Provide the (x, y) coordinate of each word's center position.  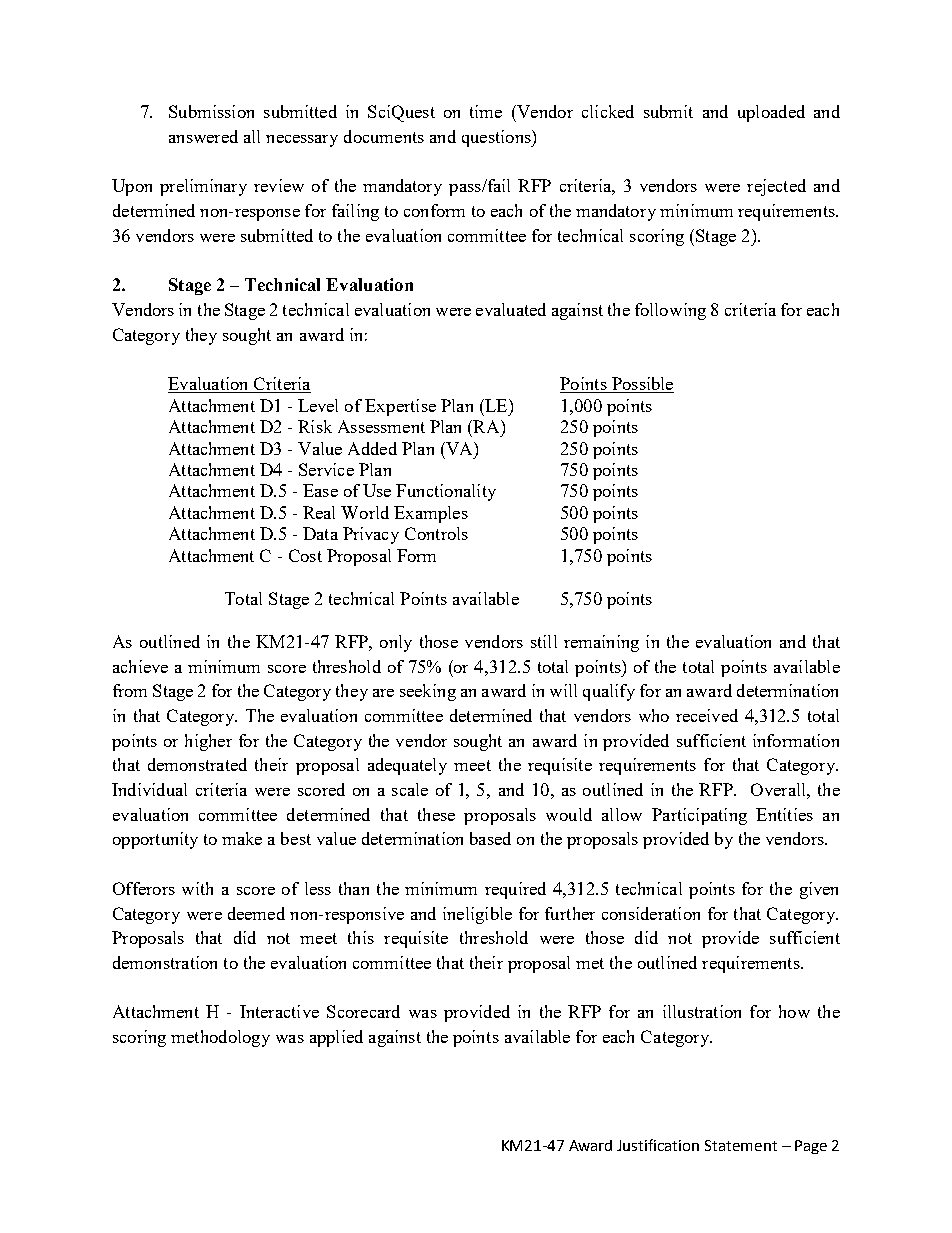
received (707, 715)
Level (318, 405)
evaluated (511, 309)
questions (497, 138)
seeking (428, 692)
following (670, 311)
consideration (651, 913)
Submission (211, 111)
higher (208, 742)
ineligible (477, 915)
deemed (256, 913)
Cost (305, 555)
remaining (601, 643)
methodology (220, 1038)
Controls (436, 533)
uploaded (771, 113)
